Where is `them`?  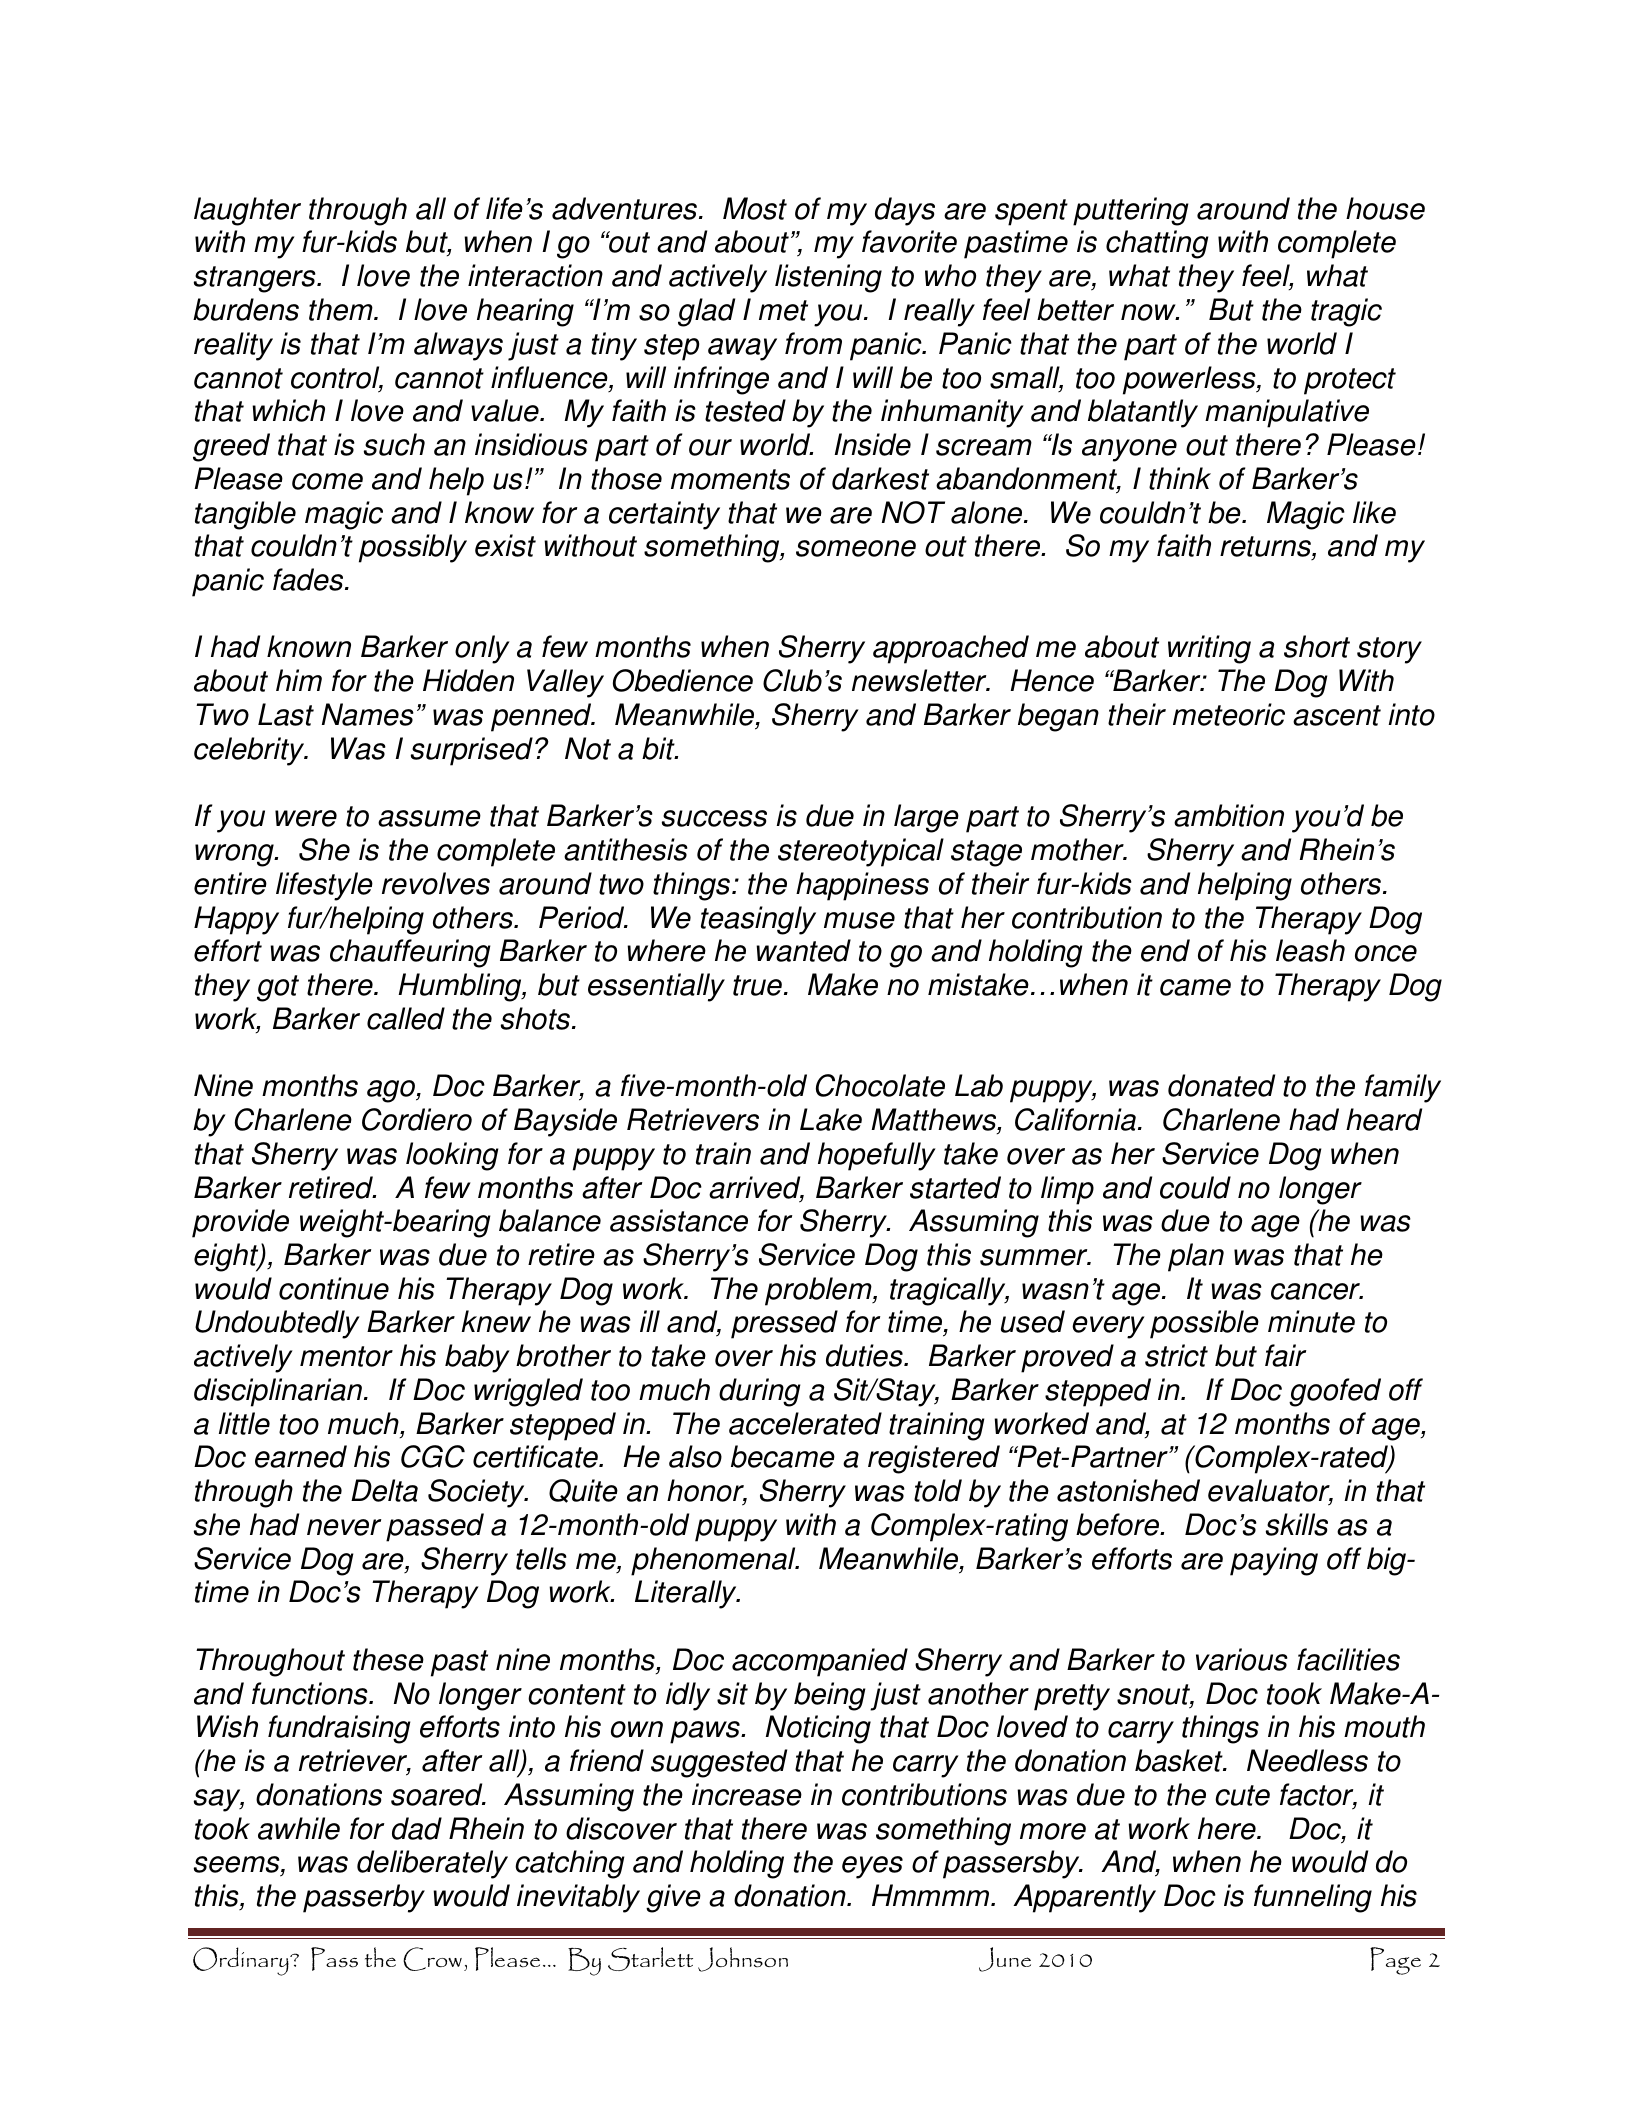 them is located at coordinates (342, 309).
